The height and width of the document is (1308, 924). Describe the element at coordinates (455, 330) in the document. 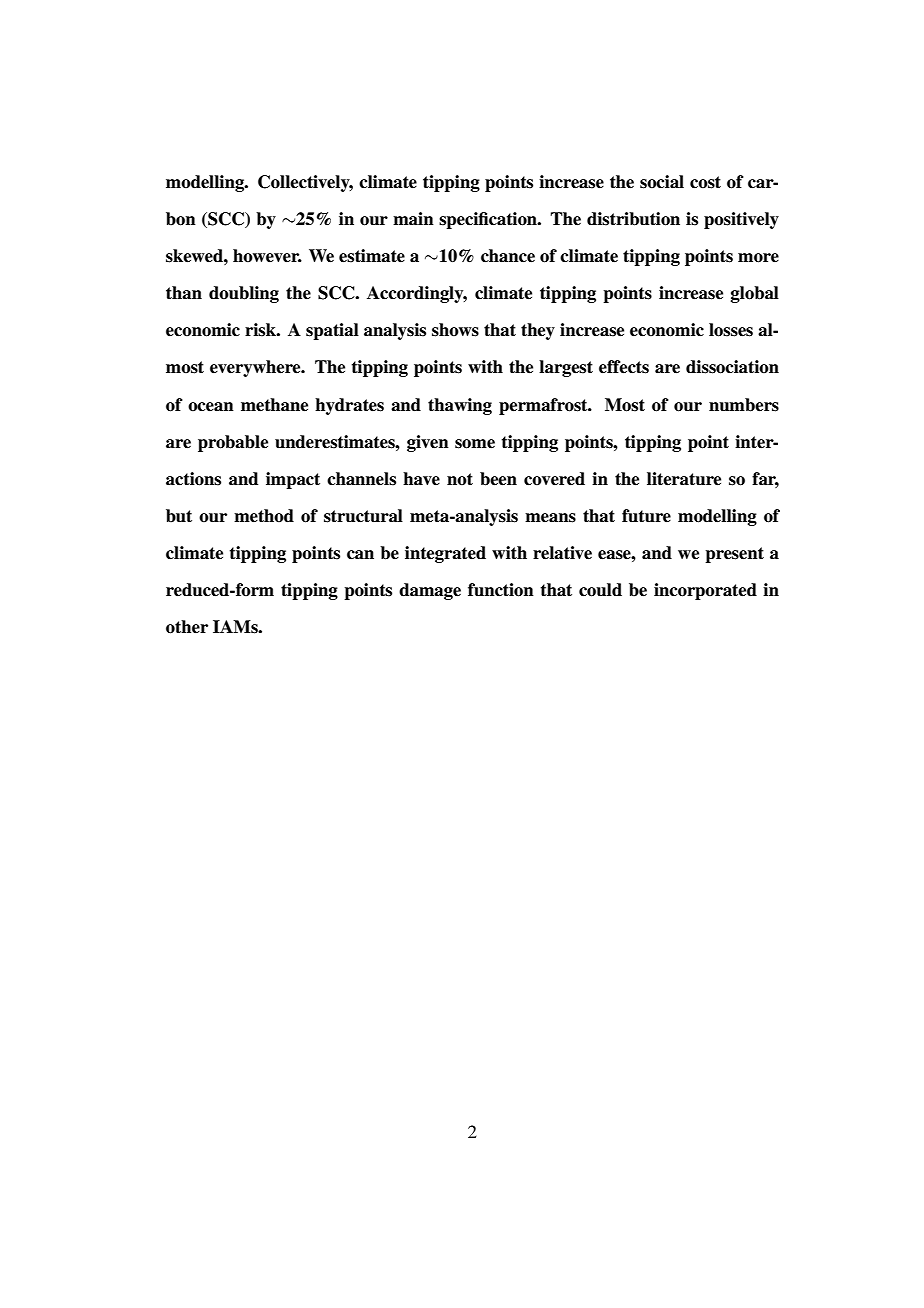

I see `shows` at that location.
